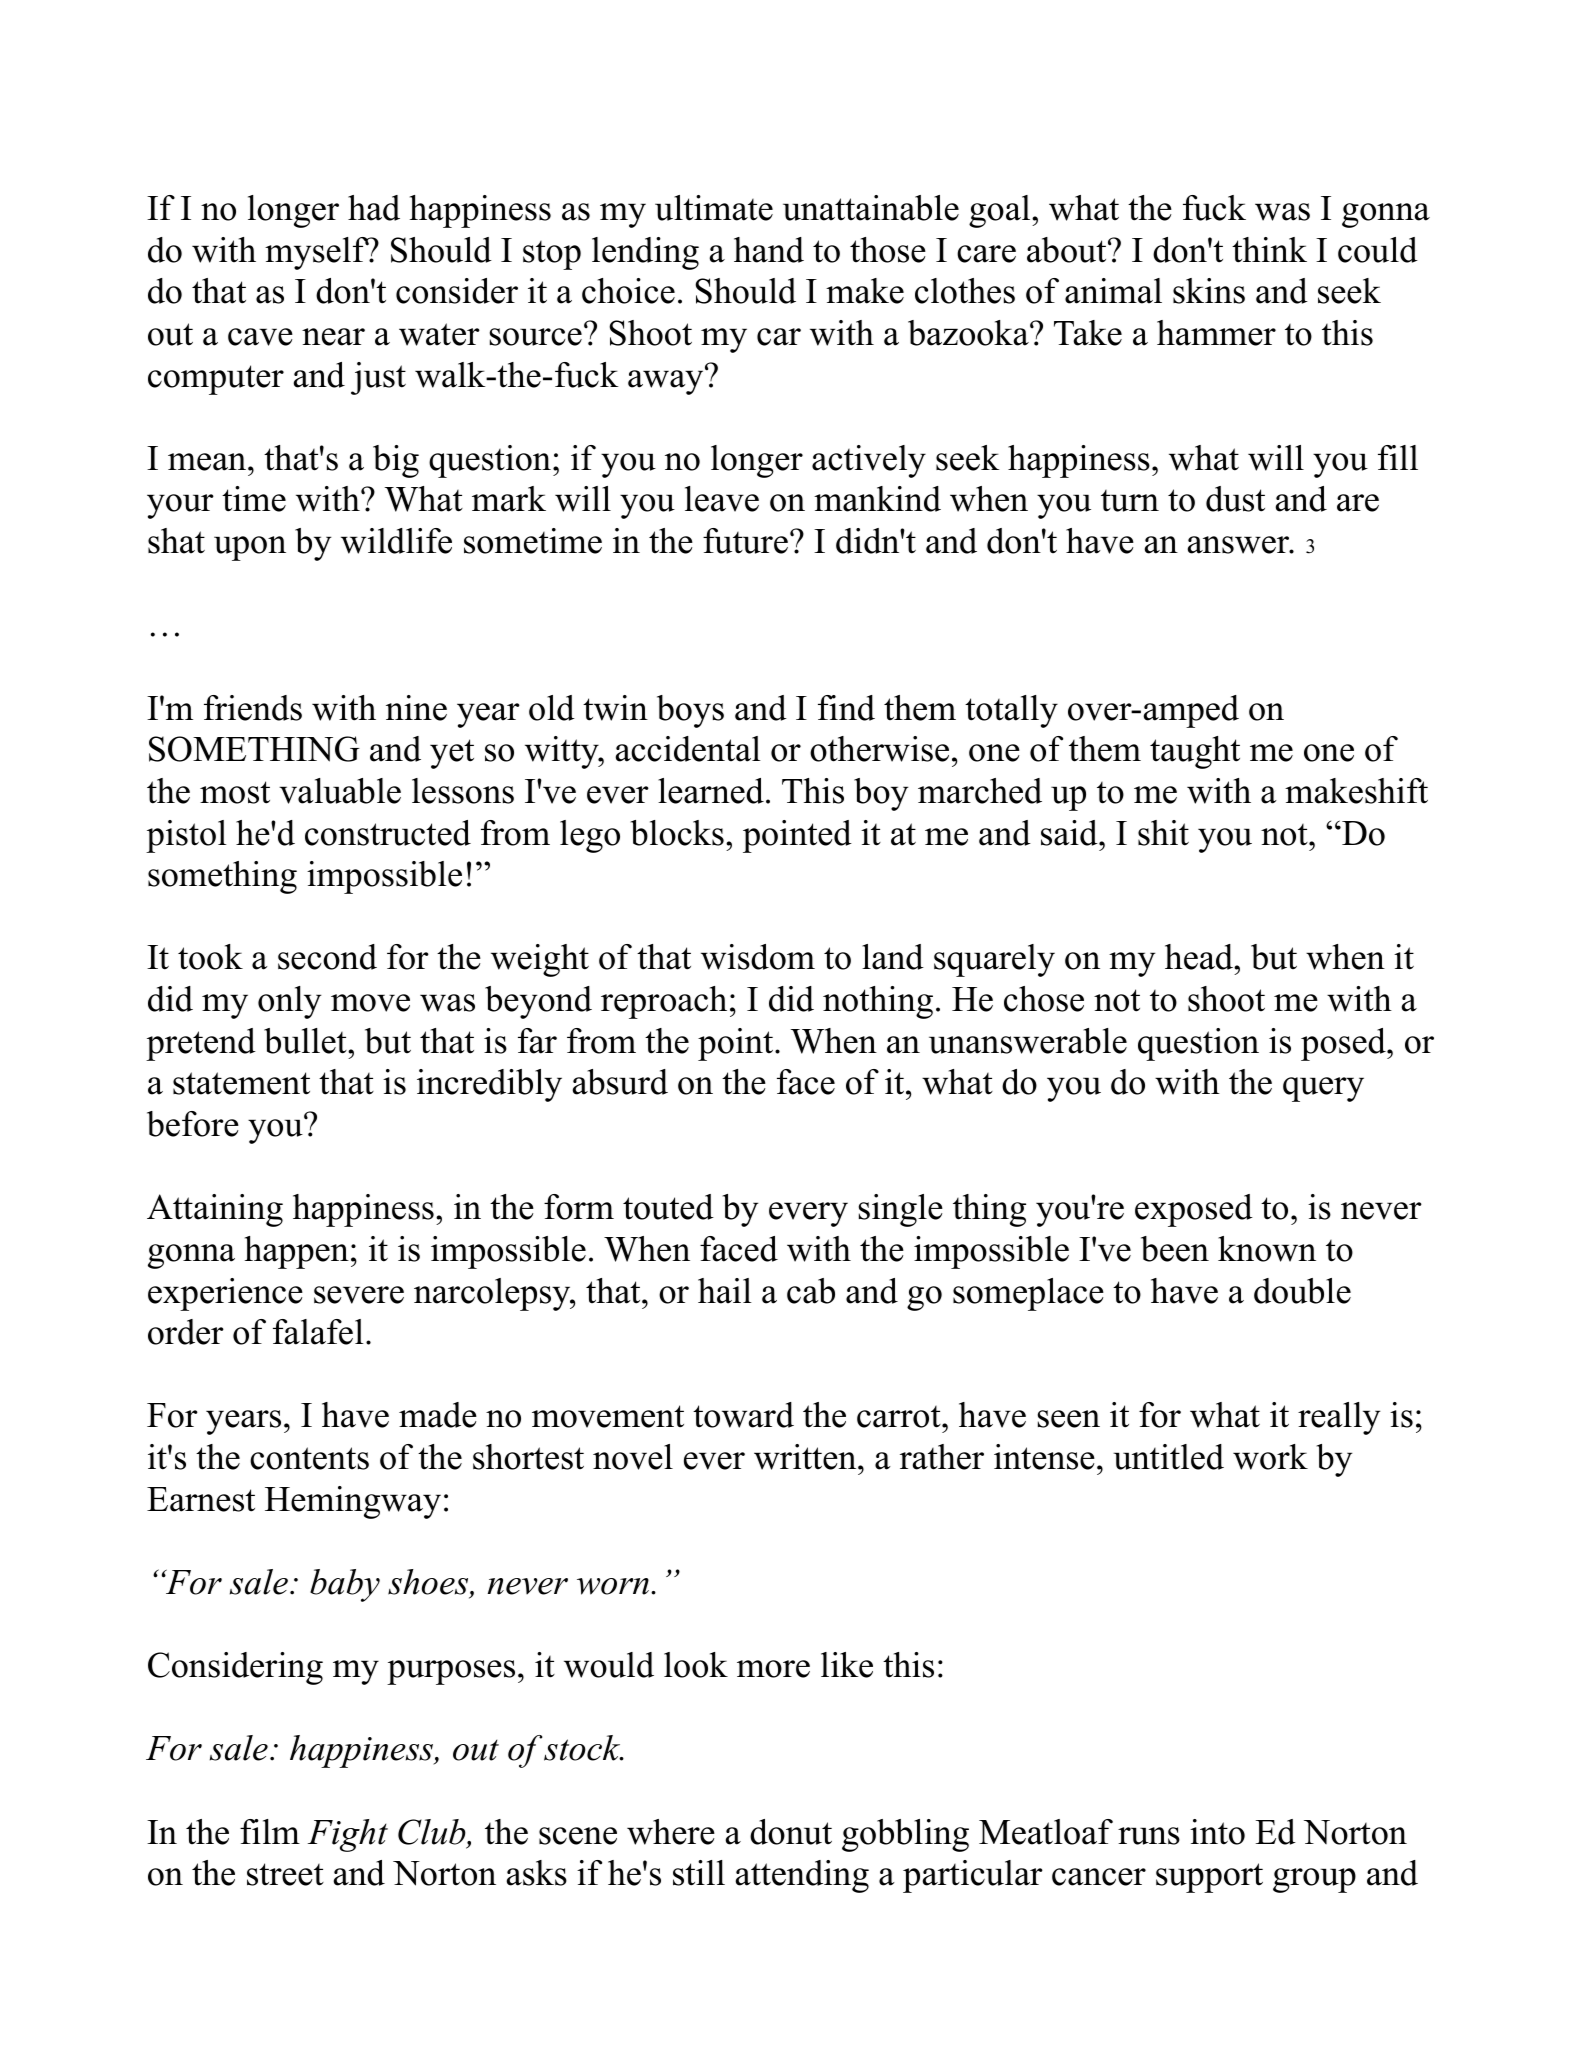 This screenshot has height=2048, width=1582. Describe the element at coordinates (388, 833) in the screenshot. I see `constructed` at that location.
